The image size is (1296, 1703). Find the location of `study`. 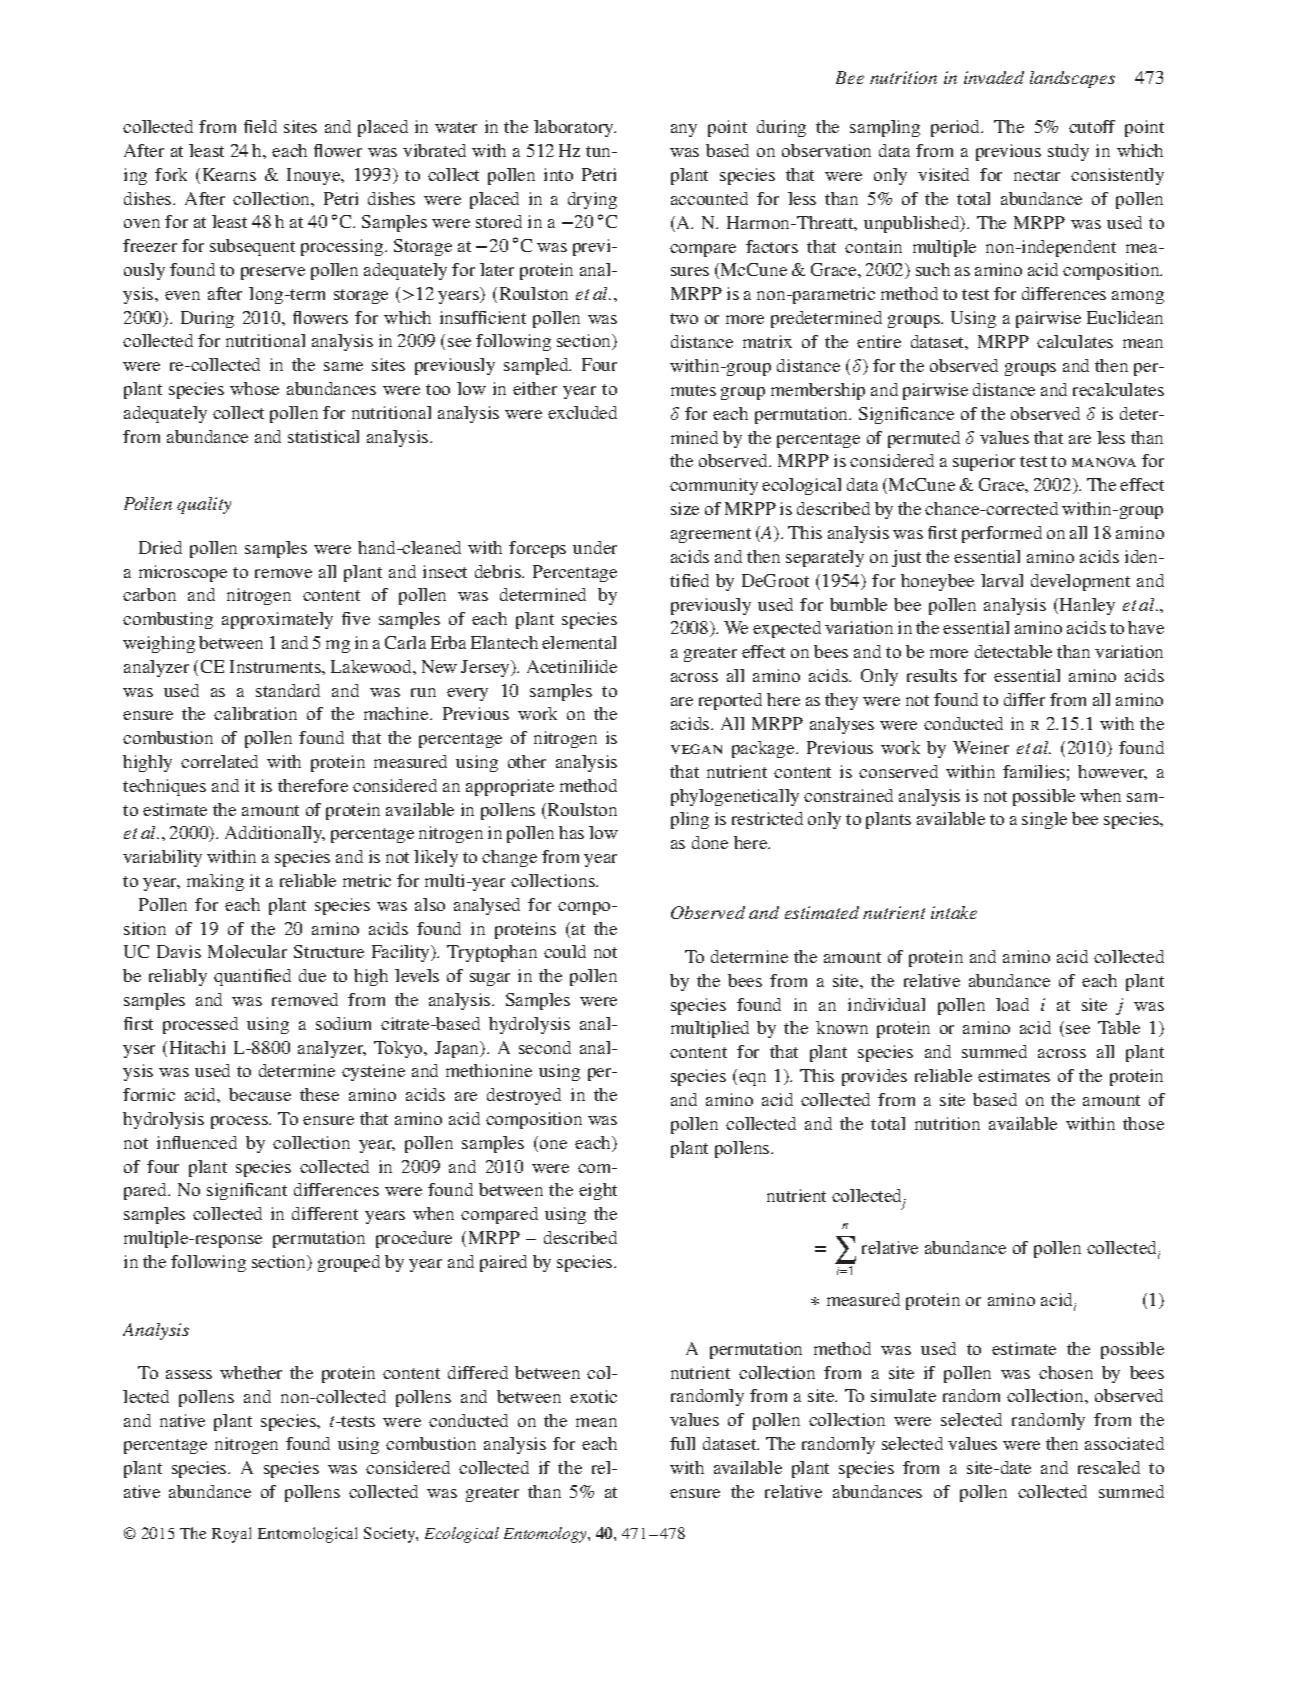

study is located at coordinates (1068, 152).
